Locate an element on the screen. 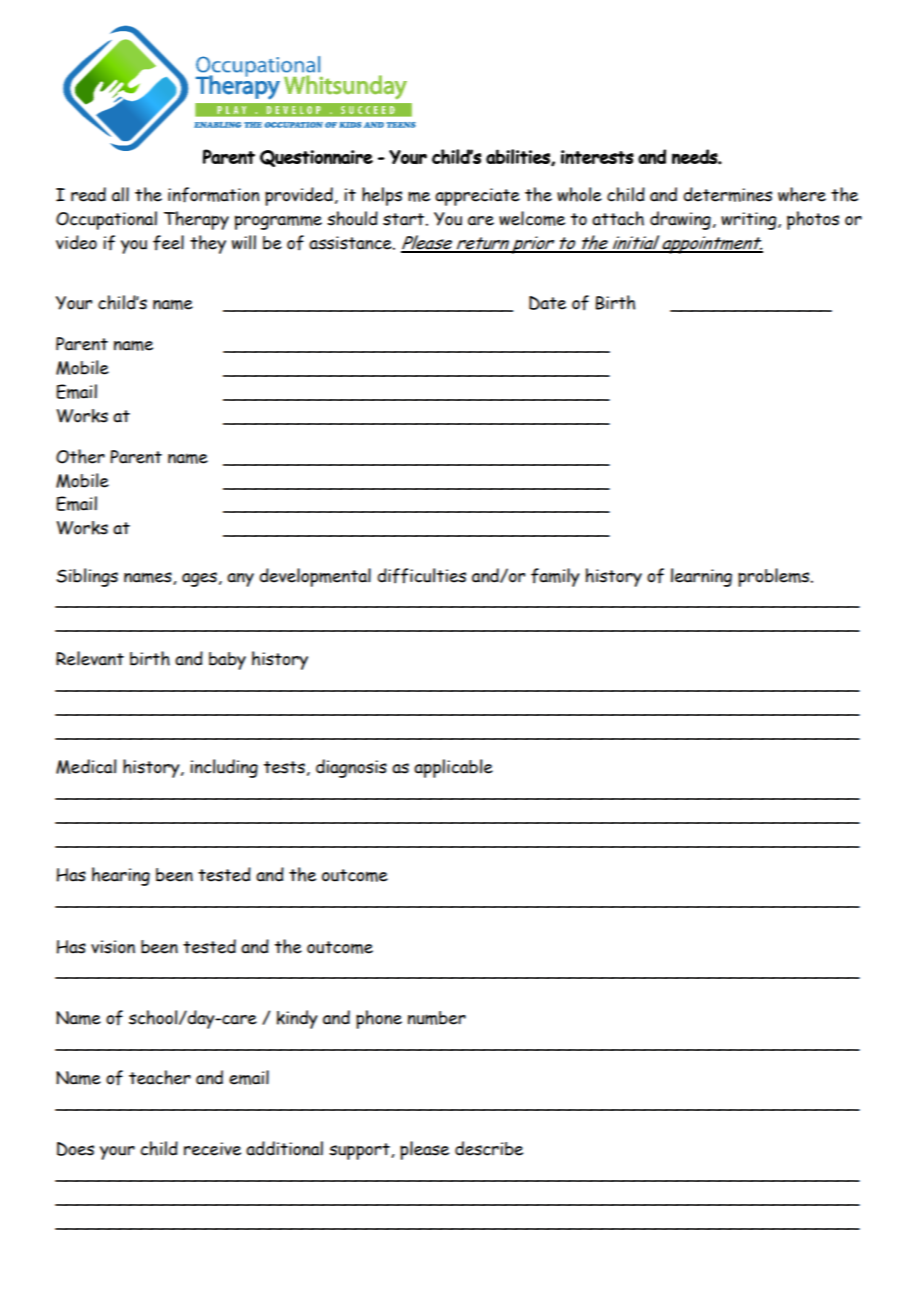 The width and height of the screenshot is (924, 1308). Other is located at coordinates (80, 456).
